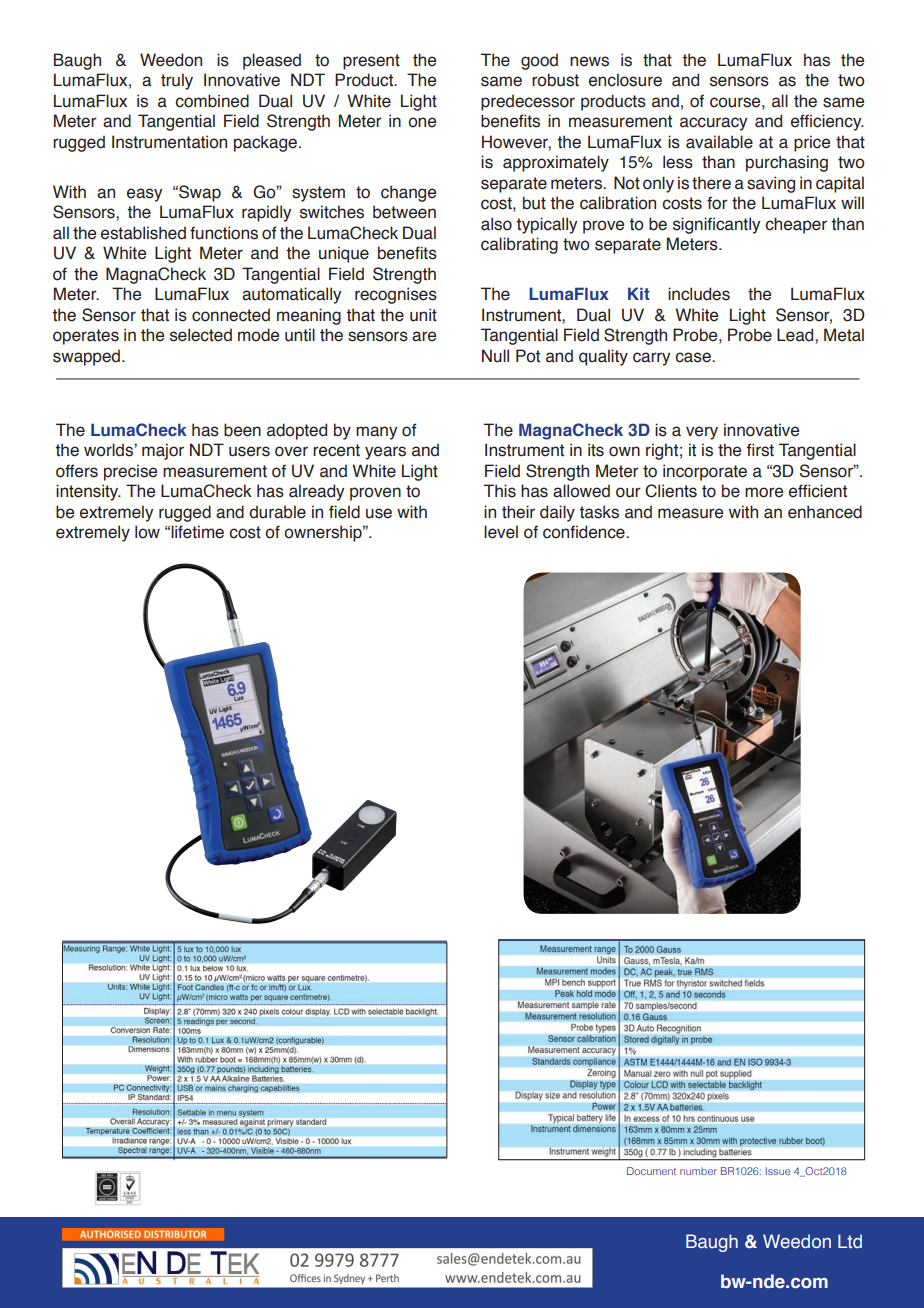 The image size is (924, 1308). What do you see at coordinates (825, 512) in the image?
I see `enhanced` at bounding box center [825, 512].
